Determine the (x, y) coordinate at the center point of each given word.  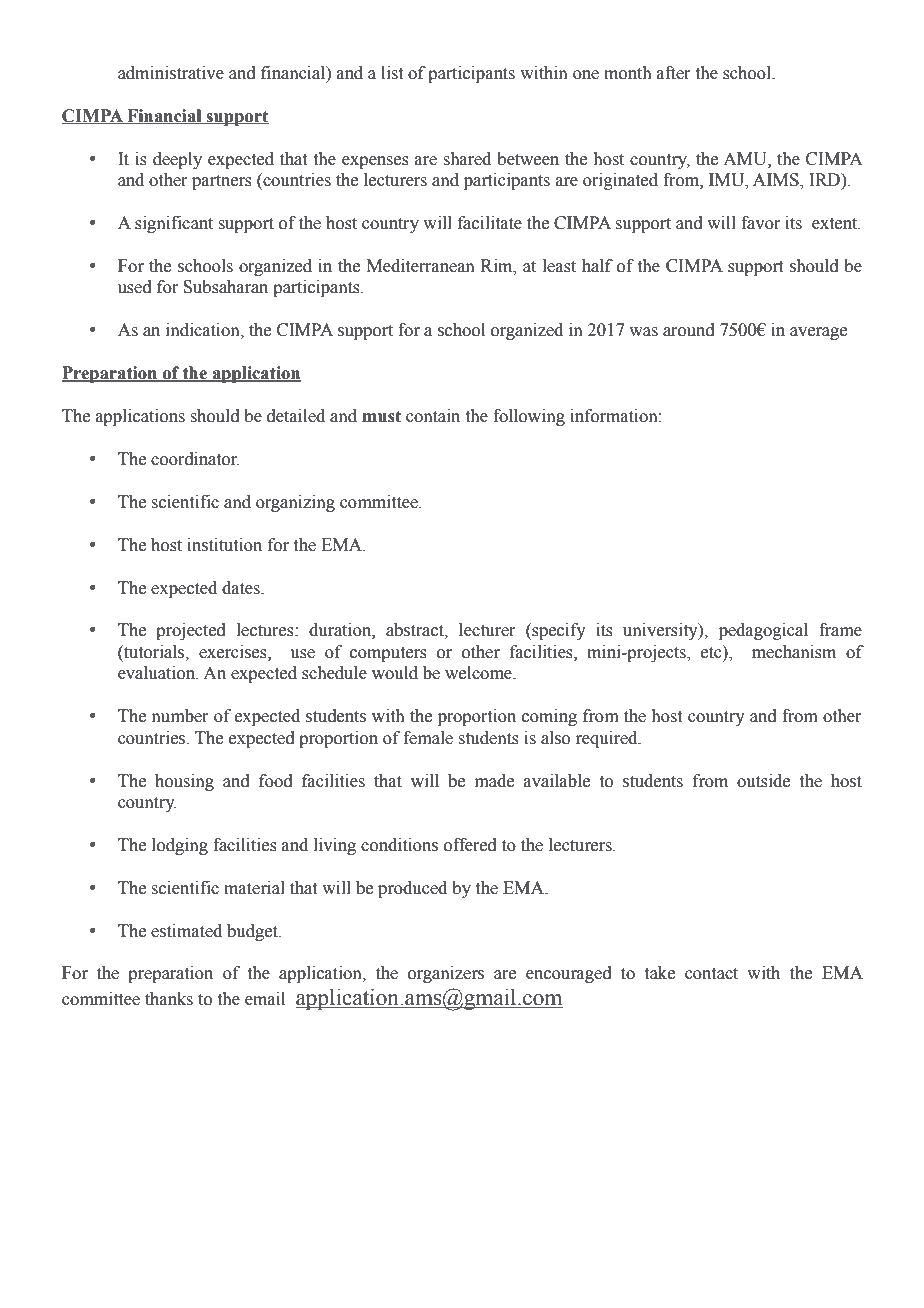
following (529, 417)
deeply (177, 160)
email (265, 999)
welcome (479, 673)
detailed (296, 416)
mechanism (794, 652)
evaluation (158, 673)
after (674, 73)
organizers (446, 974)
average (818, 333)
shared (467, 159)
